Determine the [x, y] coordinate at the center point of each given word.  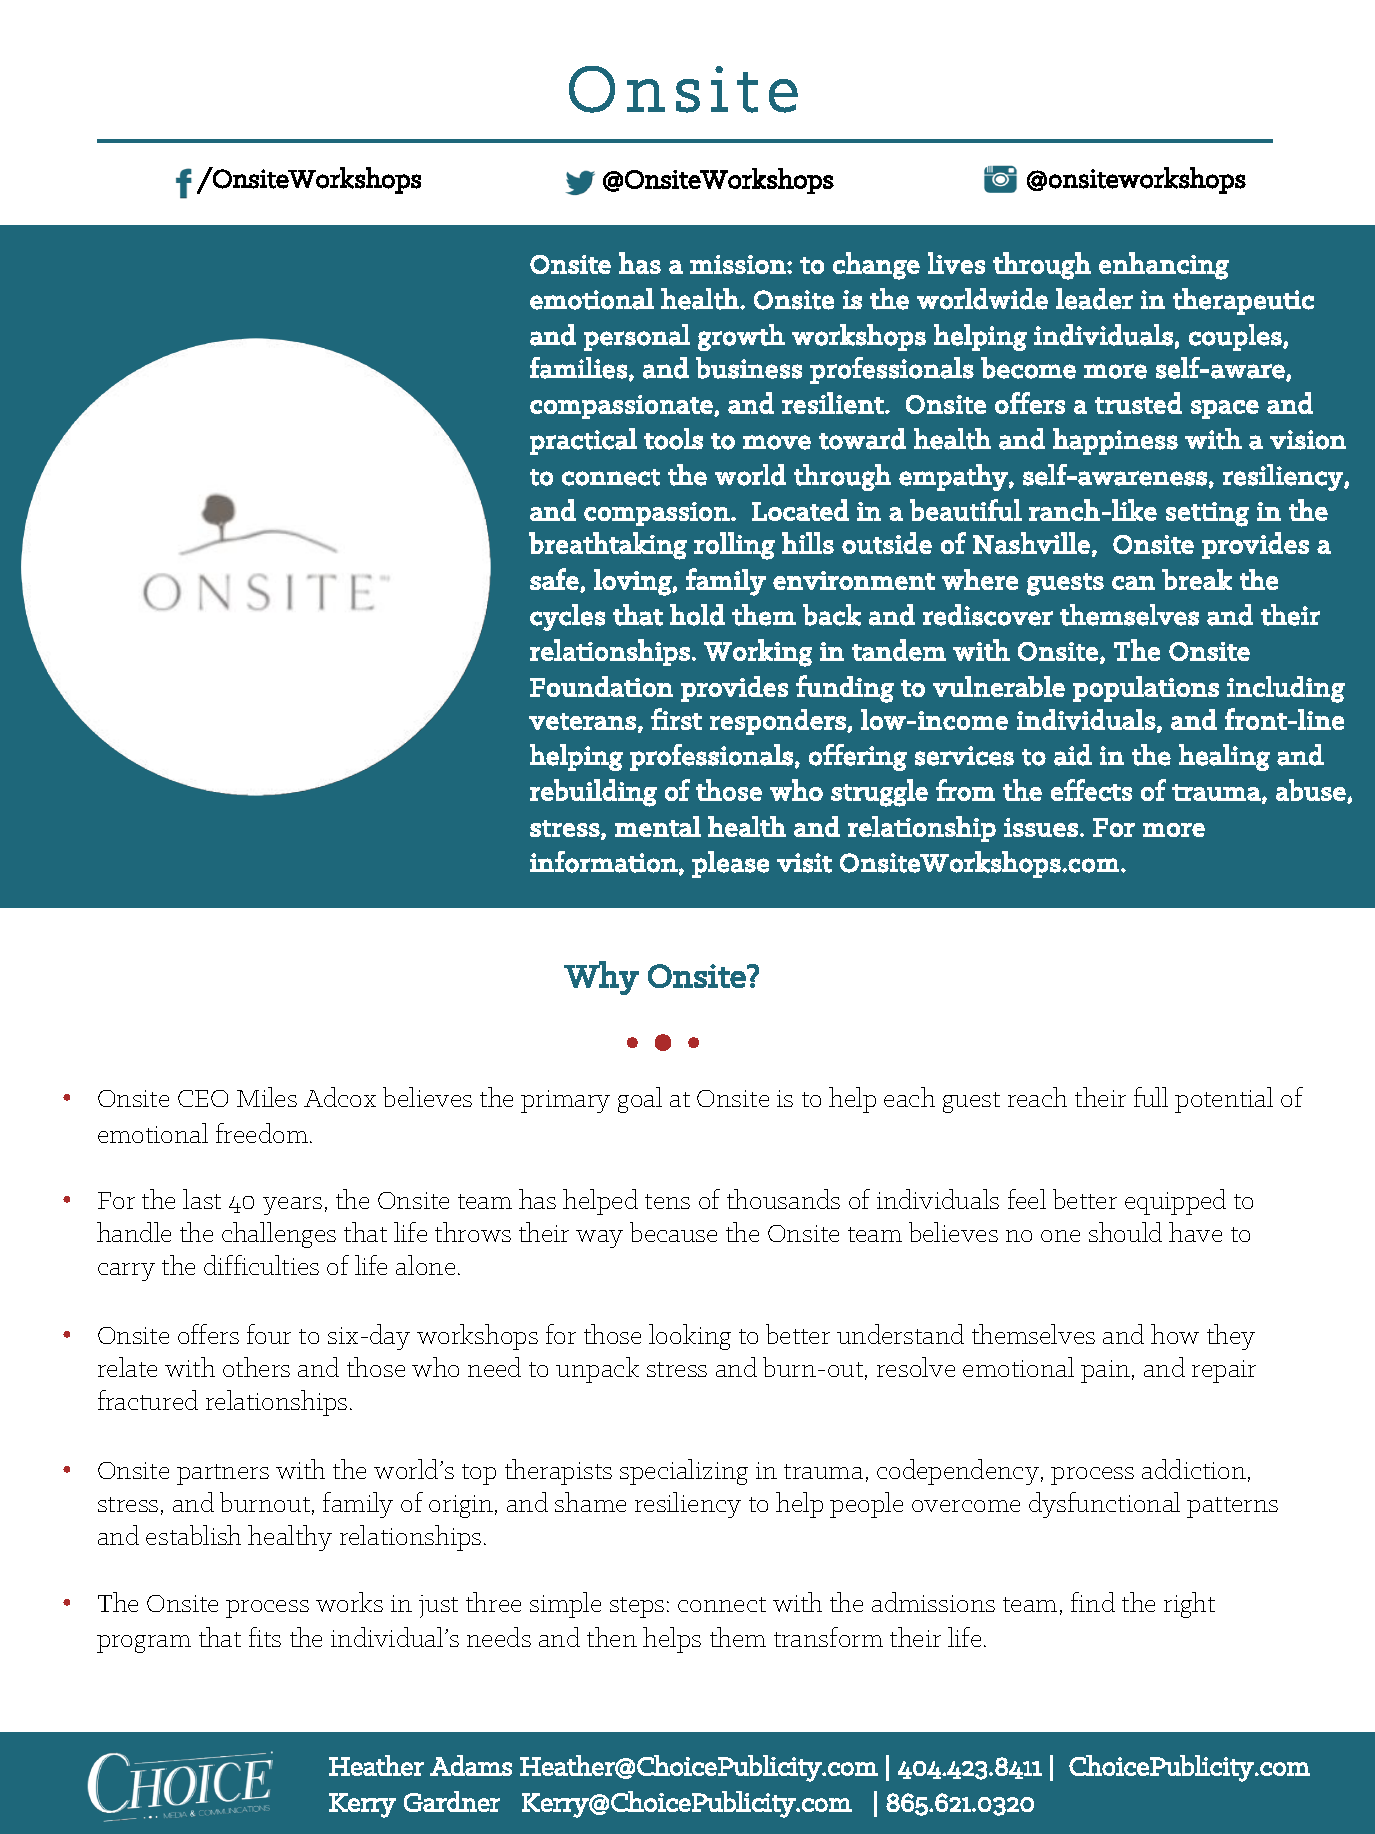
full [1151, 1097]
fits [265, 1637]
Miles [267, 1097]
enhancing [1164, 266]
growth [741, 337]
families [578, 368]
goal [640, 1100]
